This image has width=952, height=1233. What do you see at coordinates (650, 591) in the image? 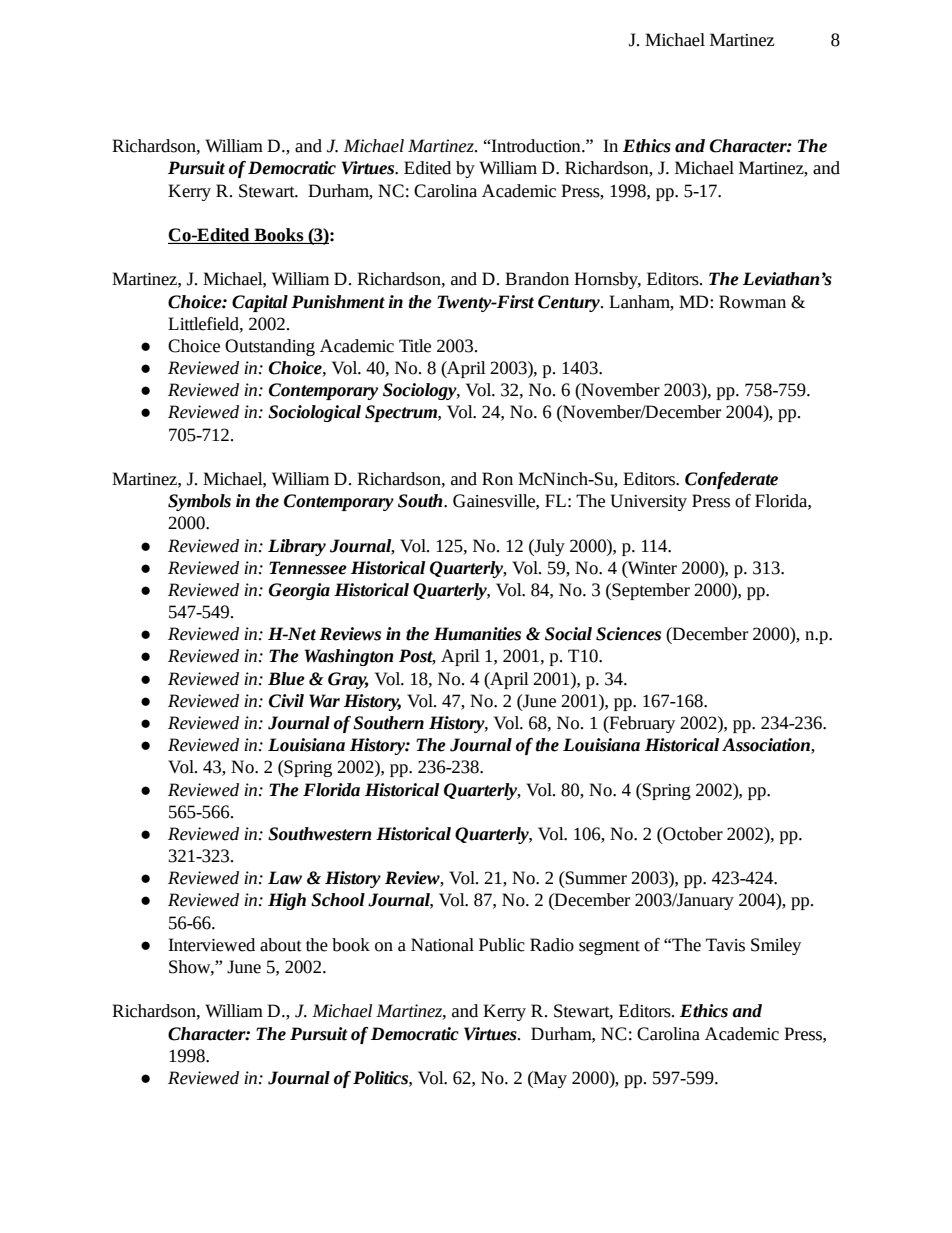
I see `September` at bounding box center [650, 591].
